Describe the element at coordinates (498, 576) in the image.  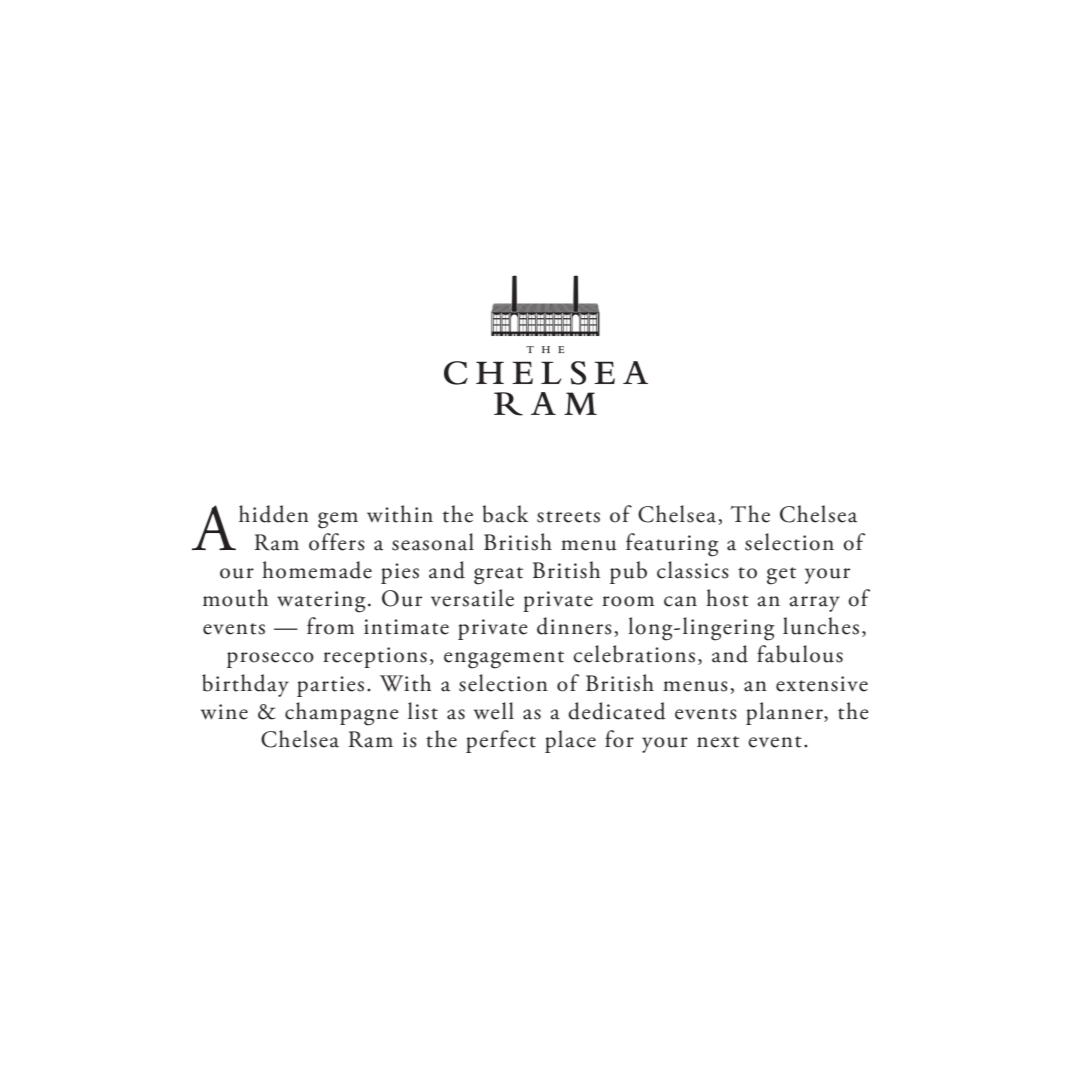
I see `great` at that location.
